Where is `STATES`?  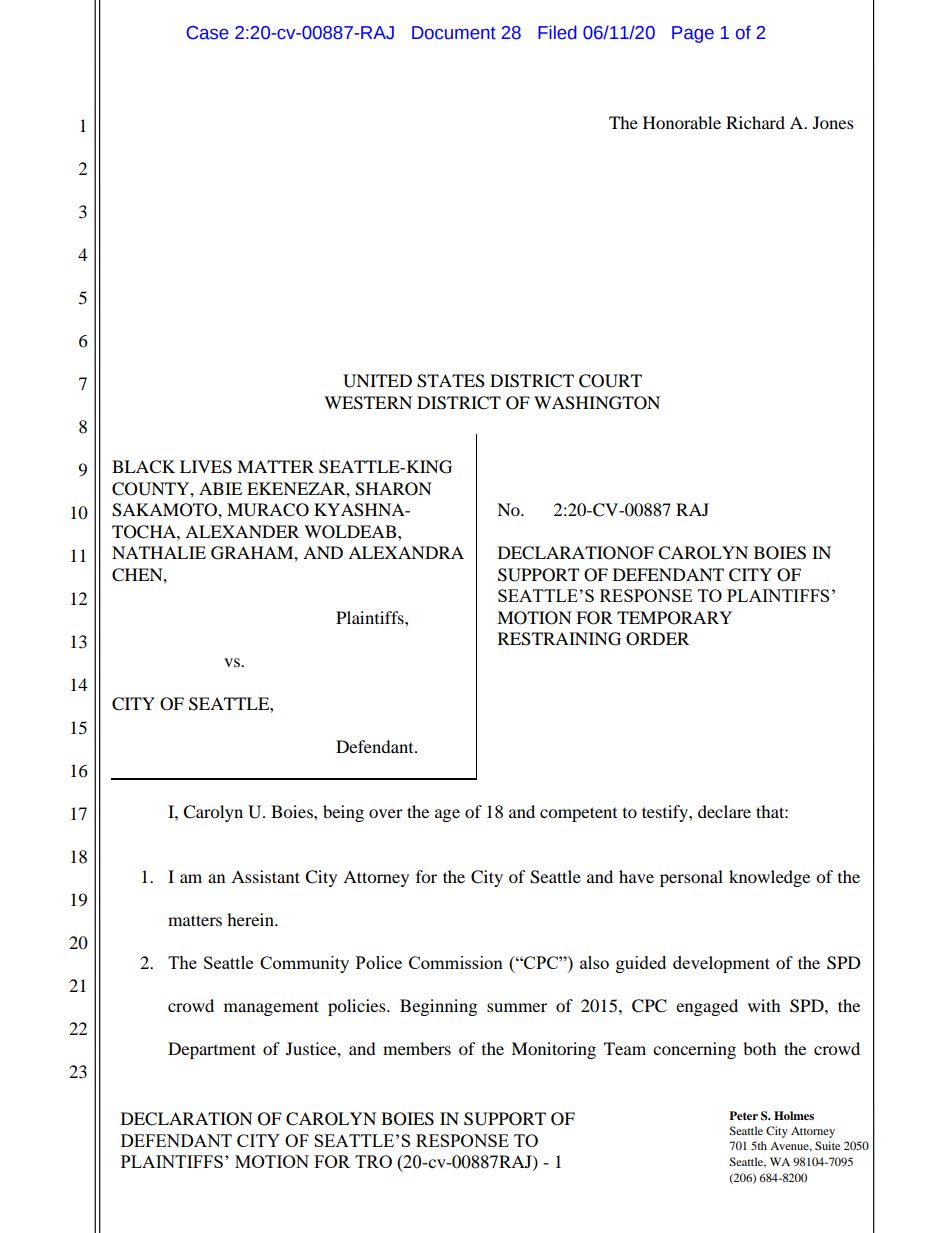
STATES is located at coordinates (451, 381).
